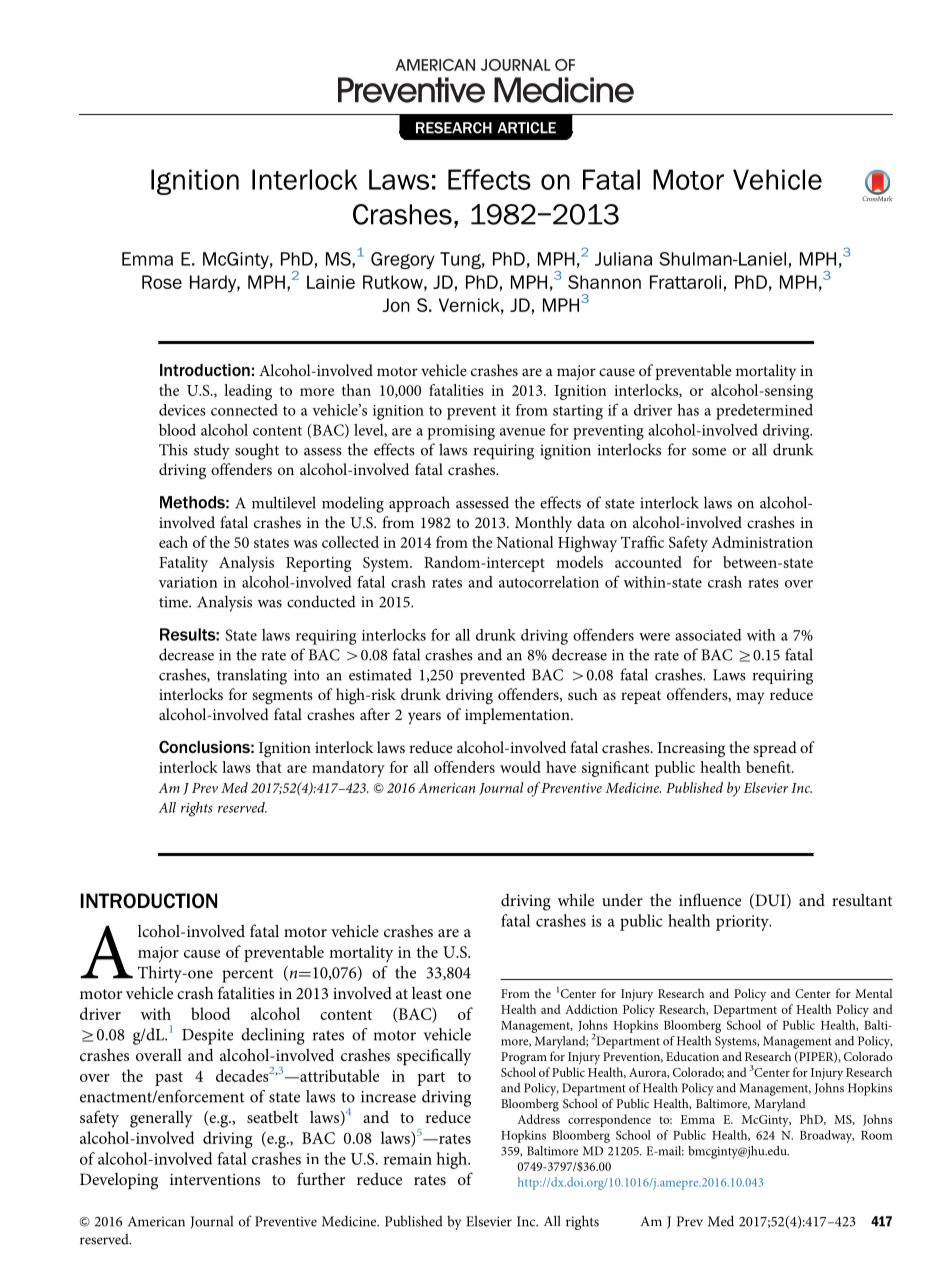 The width and height of the page is (952, 1280). I want to click on Rose, so click(162, 282).
